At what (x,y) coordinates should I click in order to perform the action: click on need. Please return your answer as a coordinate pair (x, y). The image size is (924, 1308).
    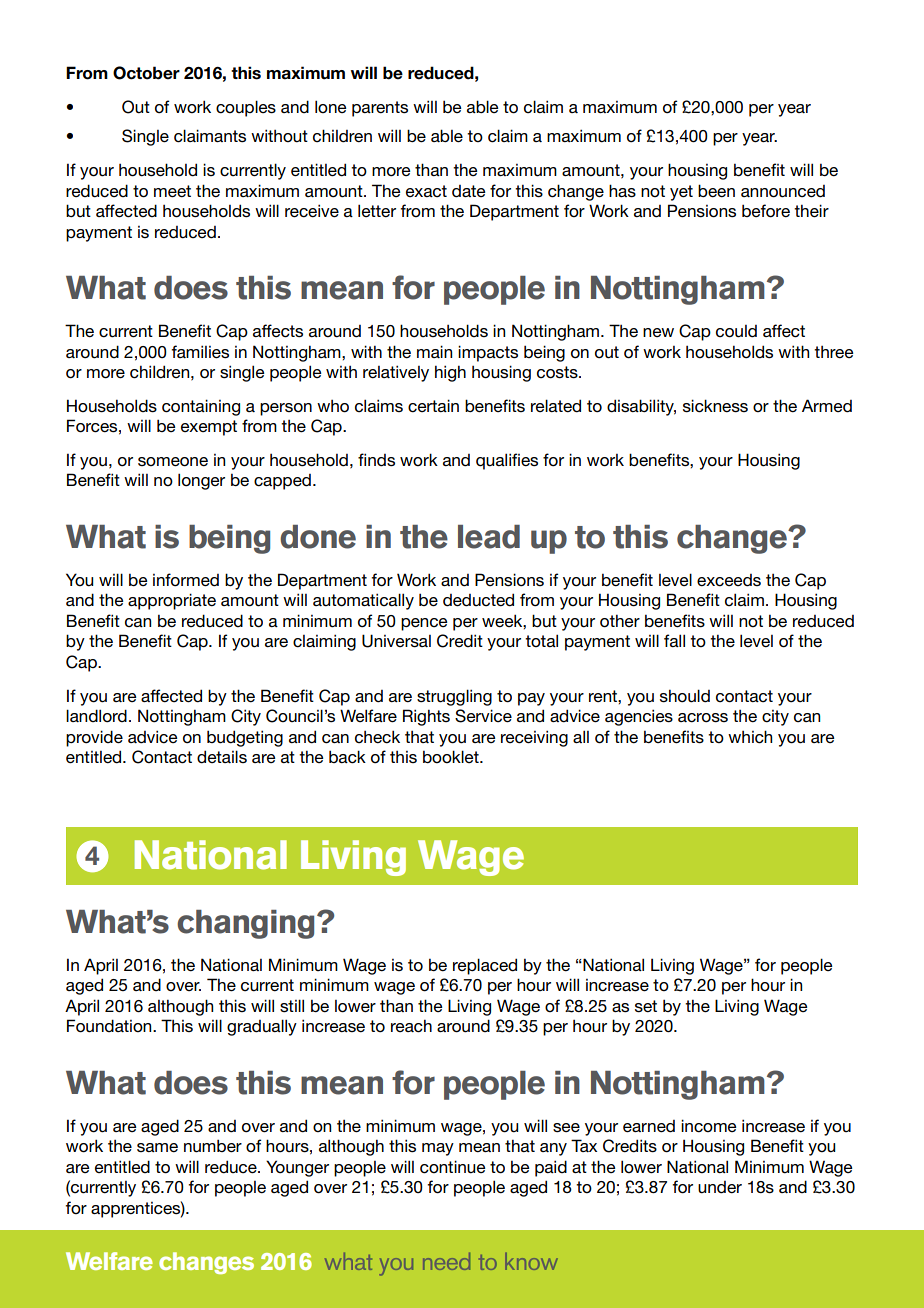
    Looking at the image, I should click on (446, 1261).
